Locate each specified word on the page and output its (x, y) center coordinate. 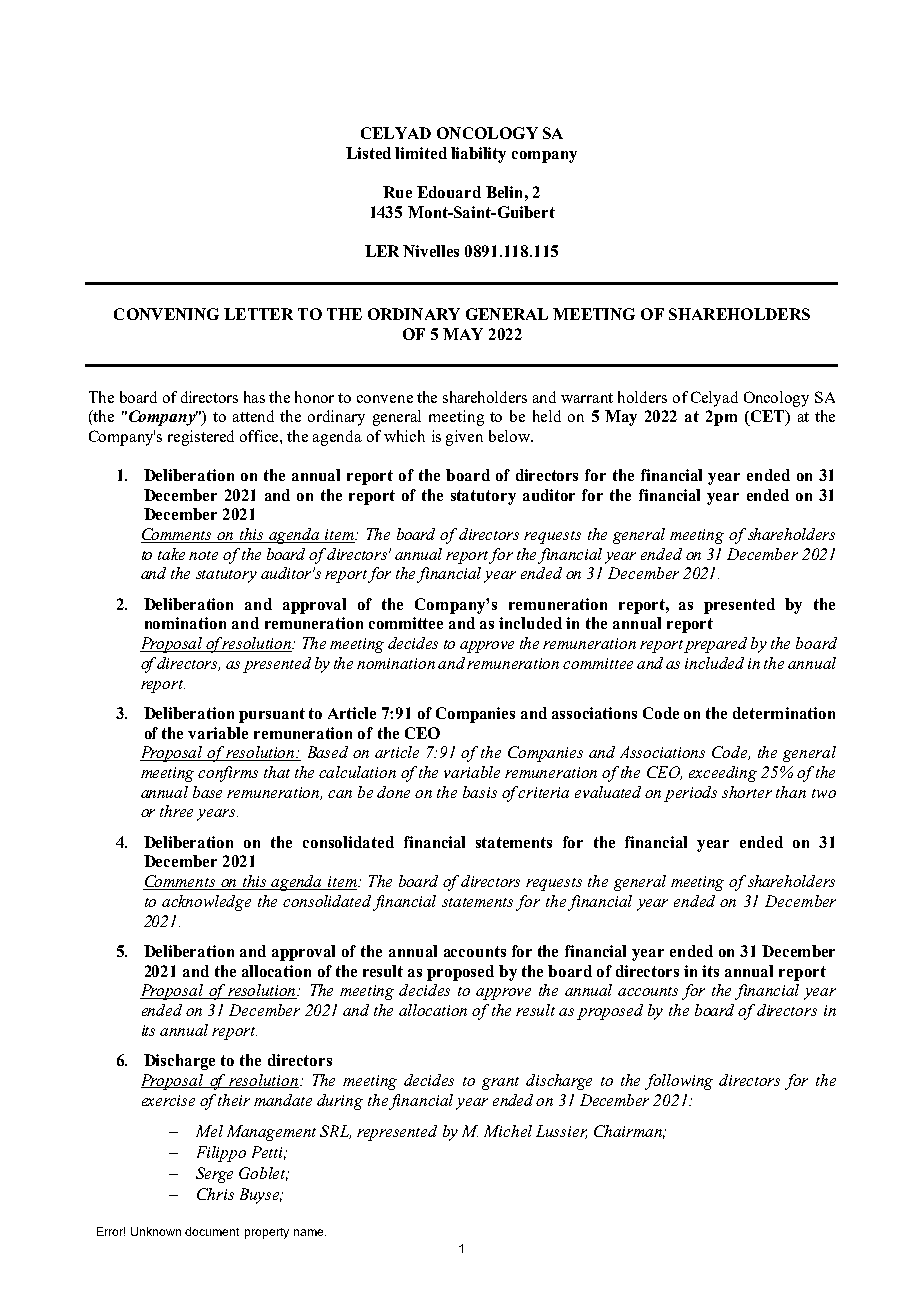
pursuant (272, 715)
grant (500, 1083)
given (464, 438)
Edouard (449, 192)
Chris (215, 1194)
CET (767, 417)
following (679, 1082)
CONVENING (166, 314)
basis (480, 792)
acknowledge (206, 903)
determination (784, 713)
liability (478, 155)
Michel (508, 1131)
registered (201, 438)
